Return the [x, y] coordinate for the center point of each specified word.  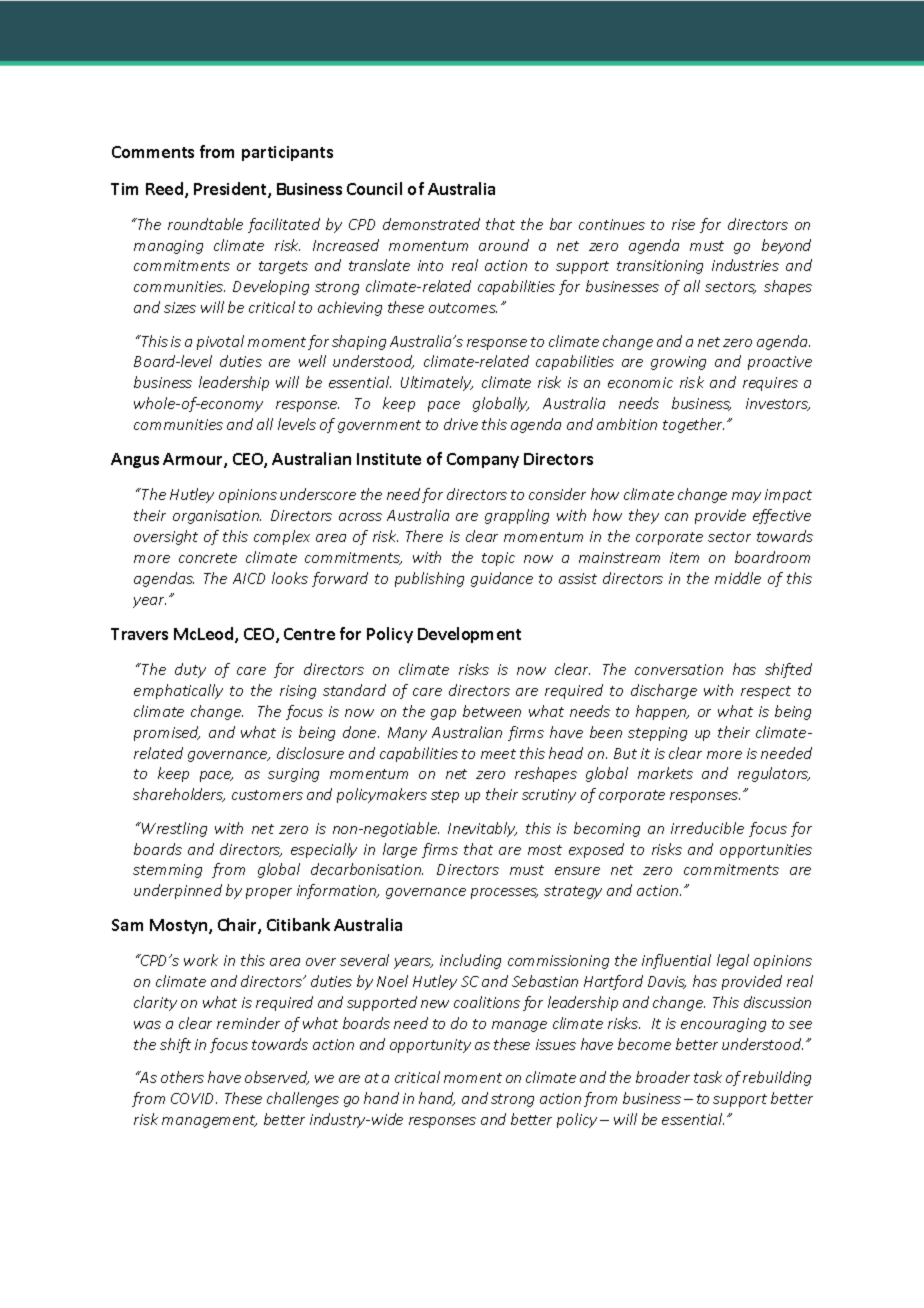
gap [443, 714]
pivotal [220, 342]
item [684, 557]
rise [683, 224]
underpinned [178, 891]
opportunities [766, 851]
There [424, 536]
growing [678, 363]
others [182, 1077]
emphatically [178, 691]
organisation [217, 517]
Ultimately [437, 383]
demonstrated [431, 224]
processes [504, 893]
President [231, 190]
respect [766, 692]
